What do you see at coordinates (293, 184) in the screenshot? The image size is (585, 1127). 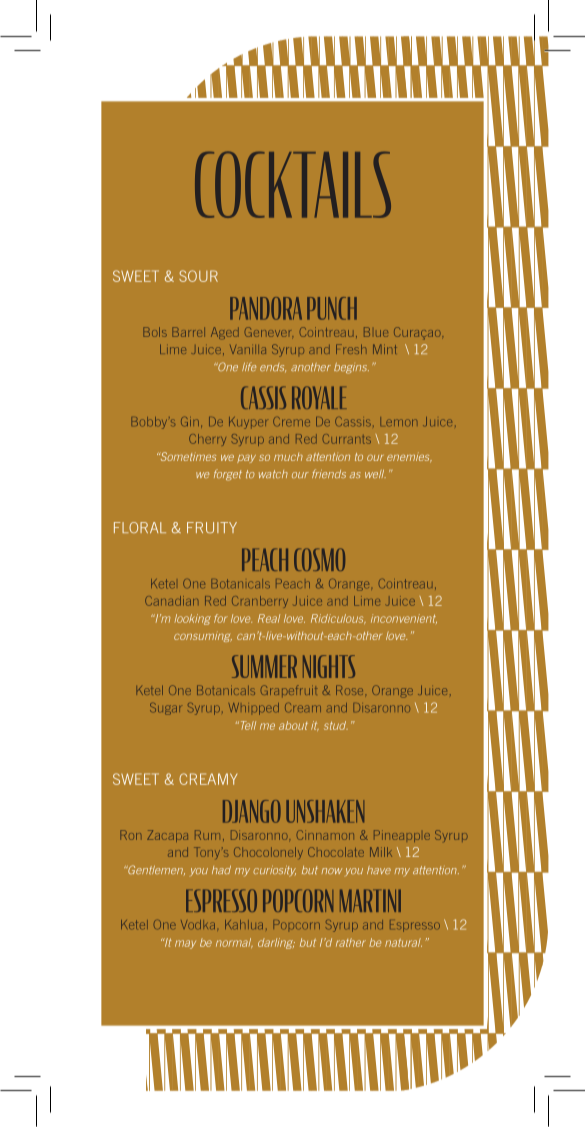 I see `COCKTAILS` at bounding box center [293, 184].
